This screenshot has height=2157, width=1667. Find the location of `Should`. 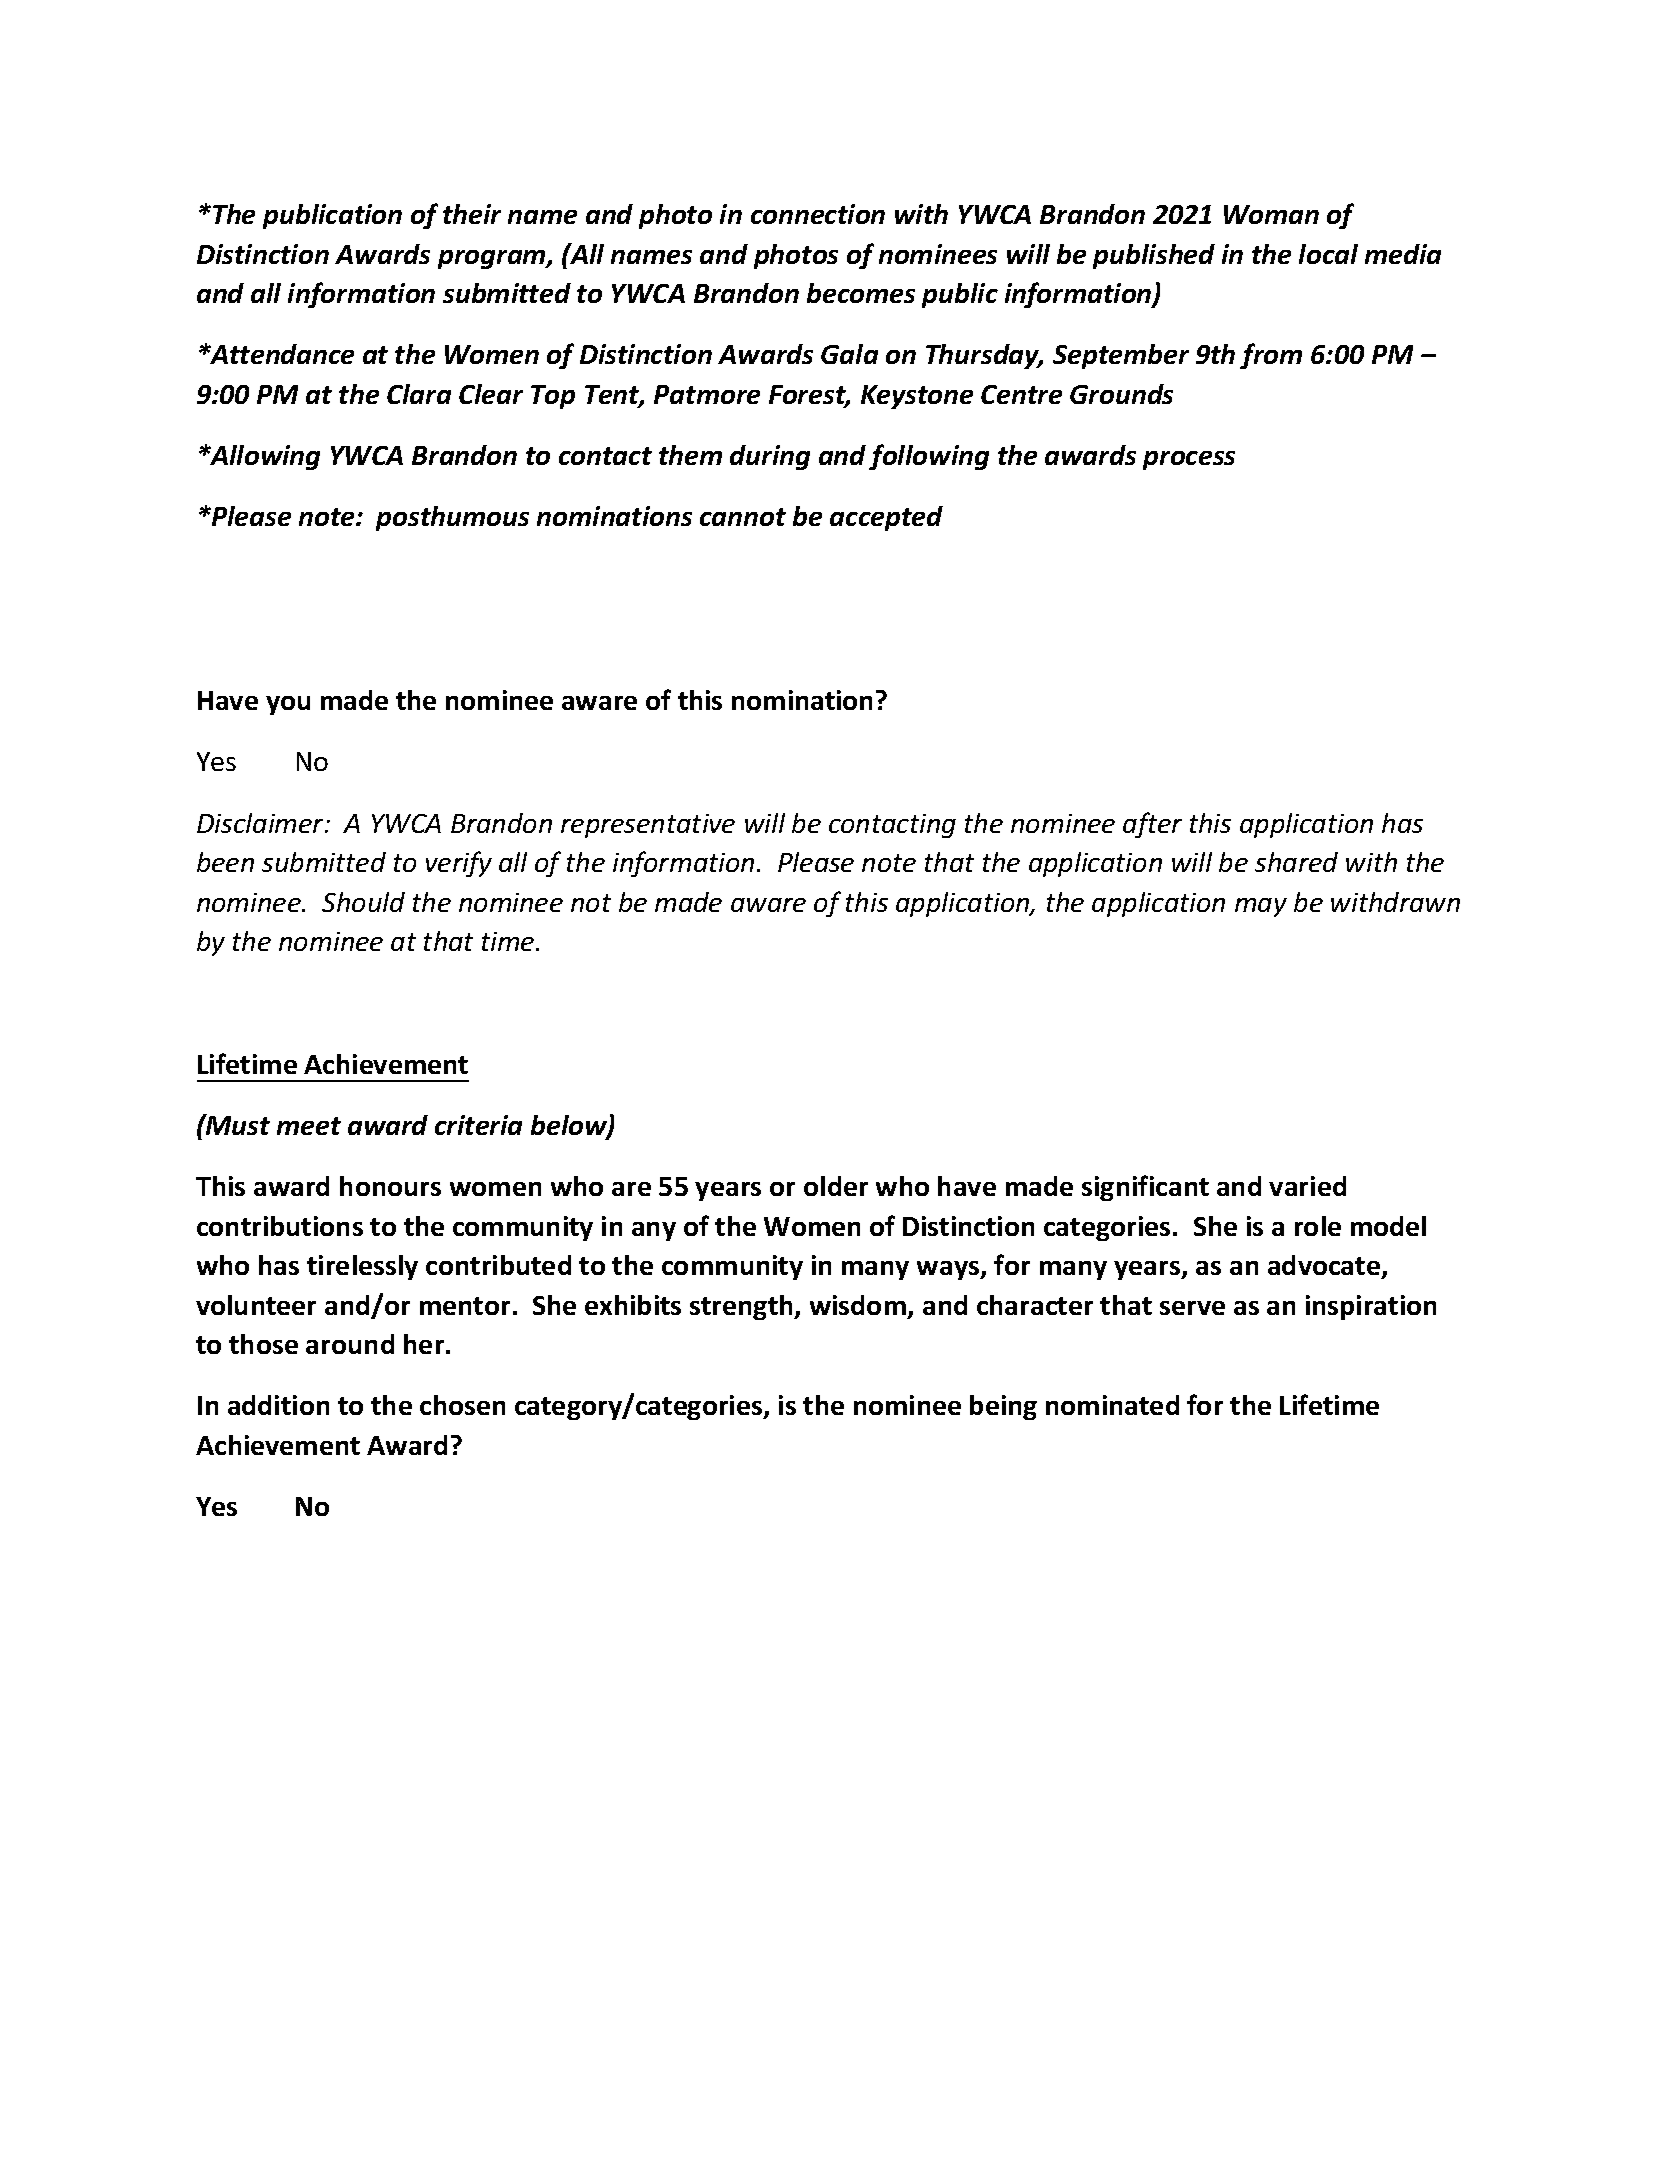

Should is located at coordinates (363, 902).
